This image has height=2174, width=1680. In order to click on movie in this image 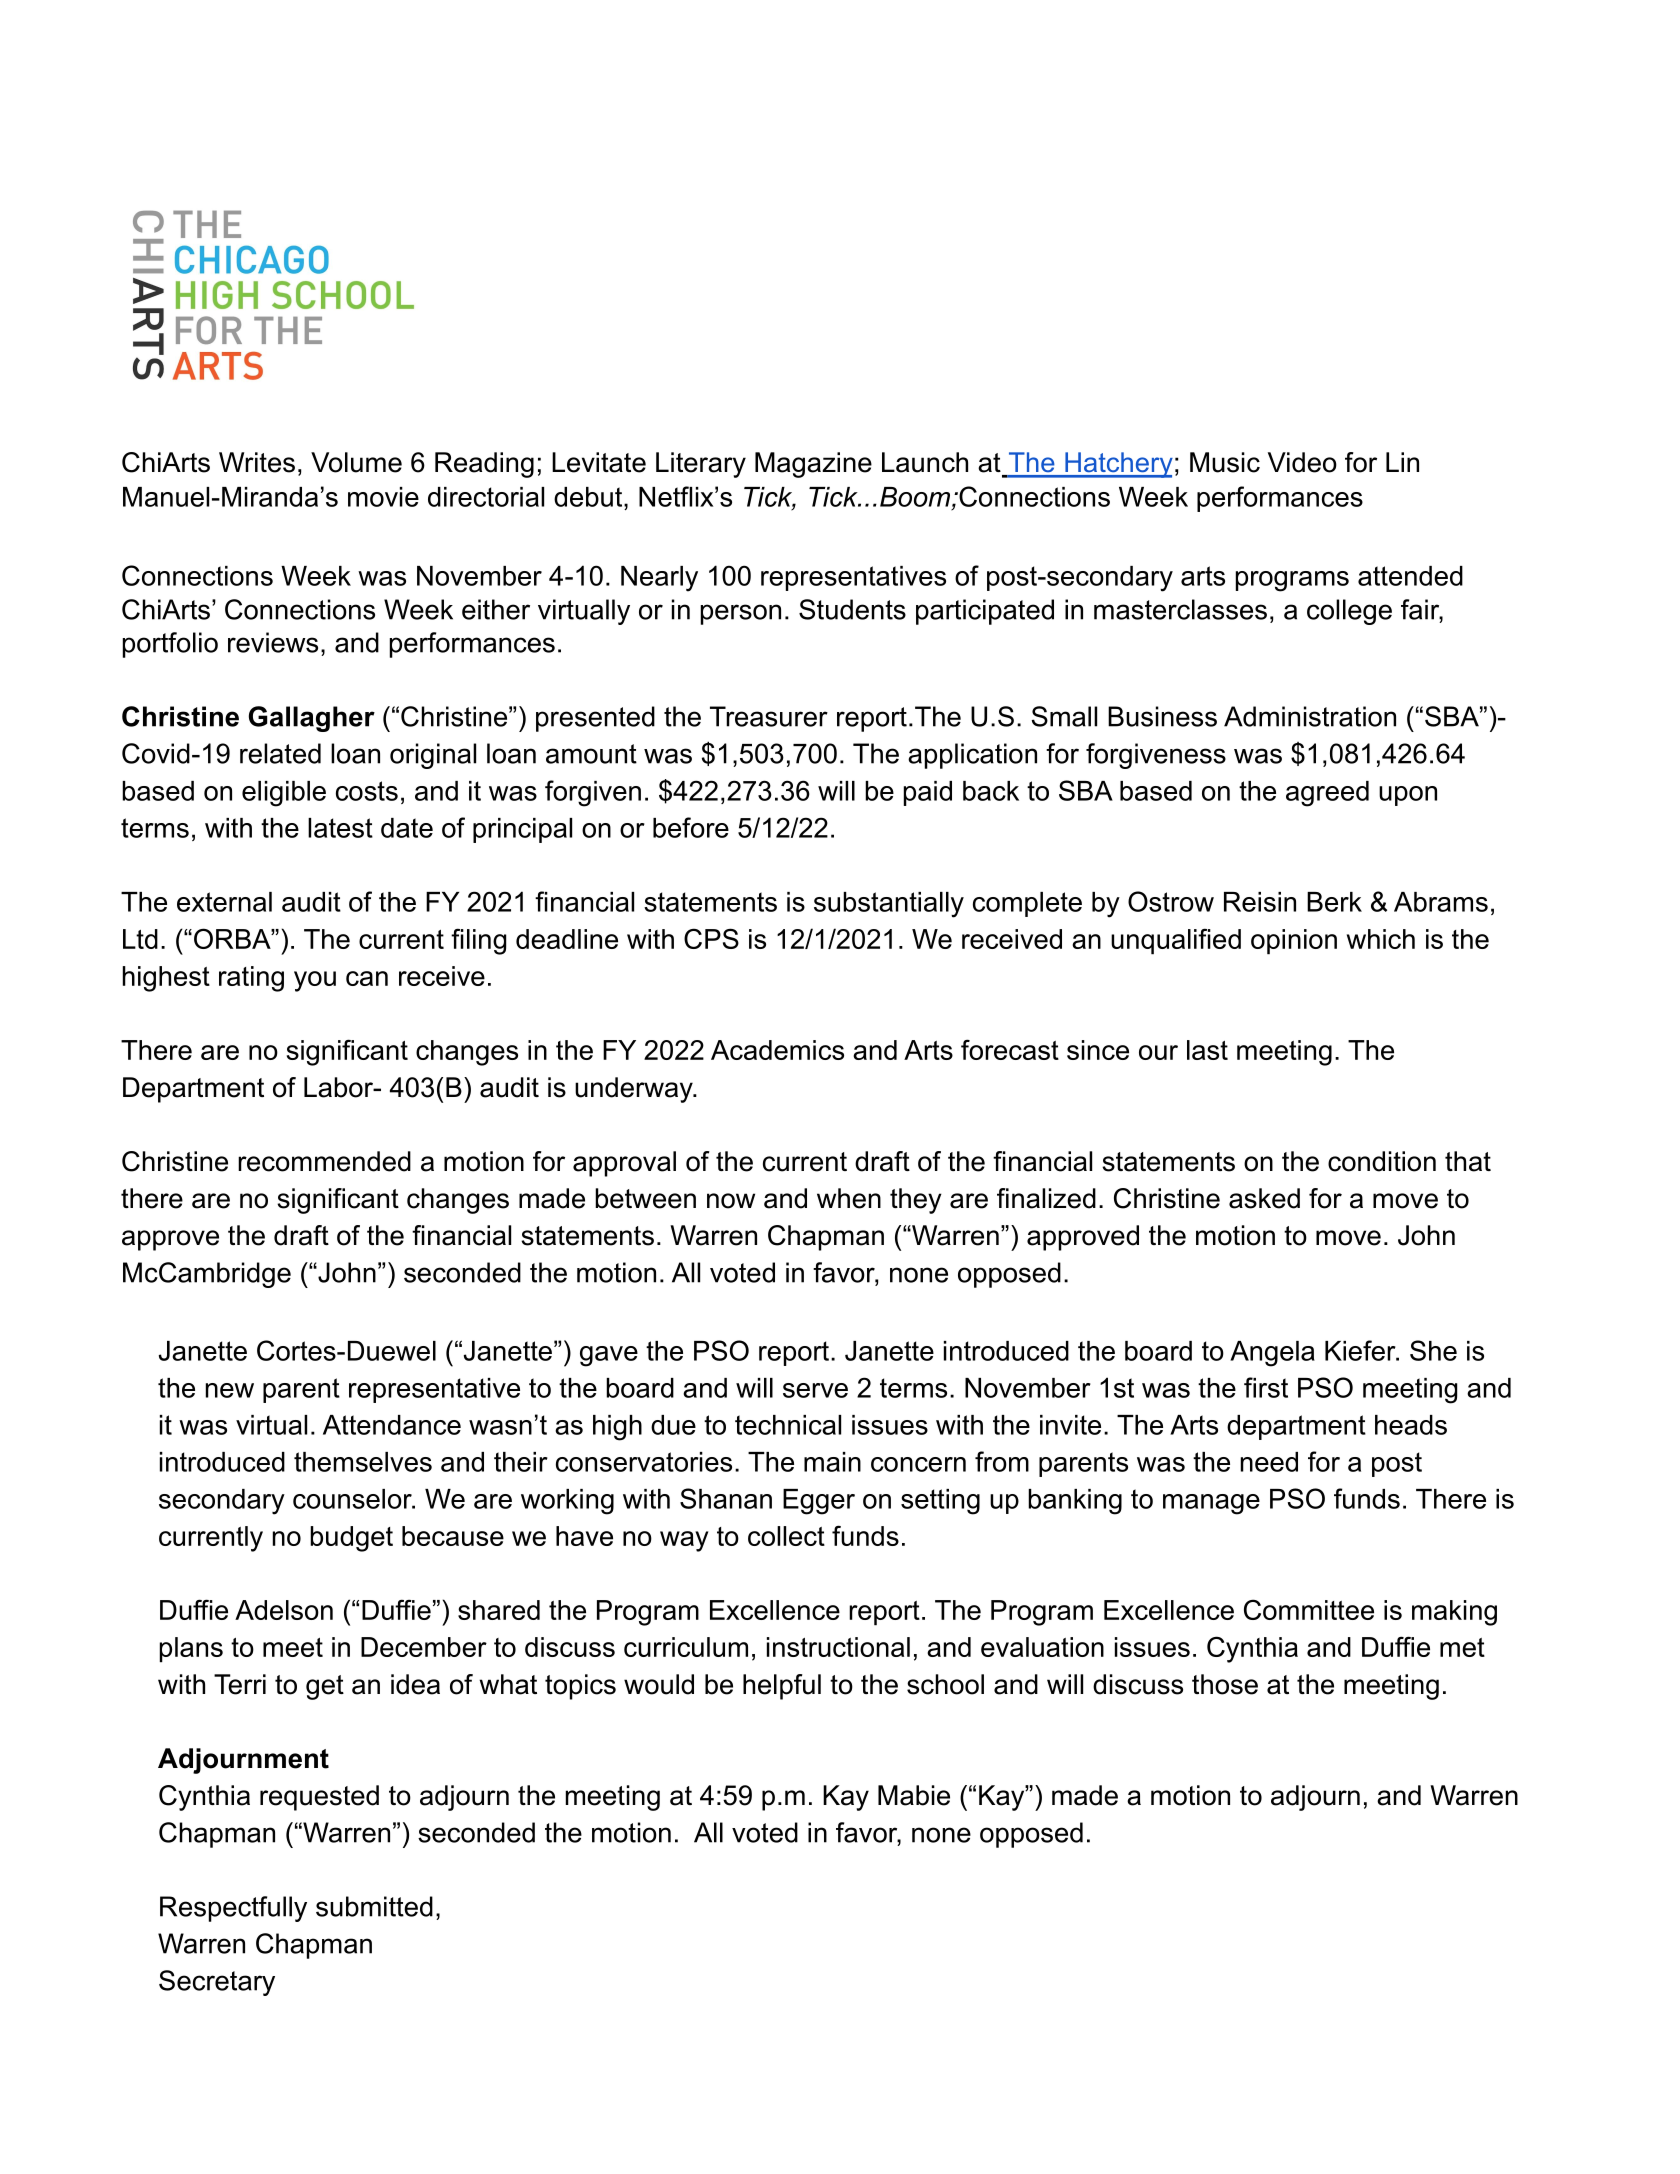, I will do `click(383, 497)`.
